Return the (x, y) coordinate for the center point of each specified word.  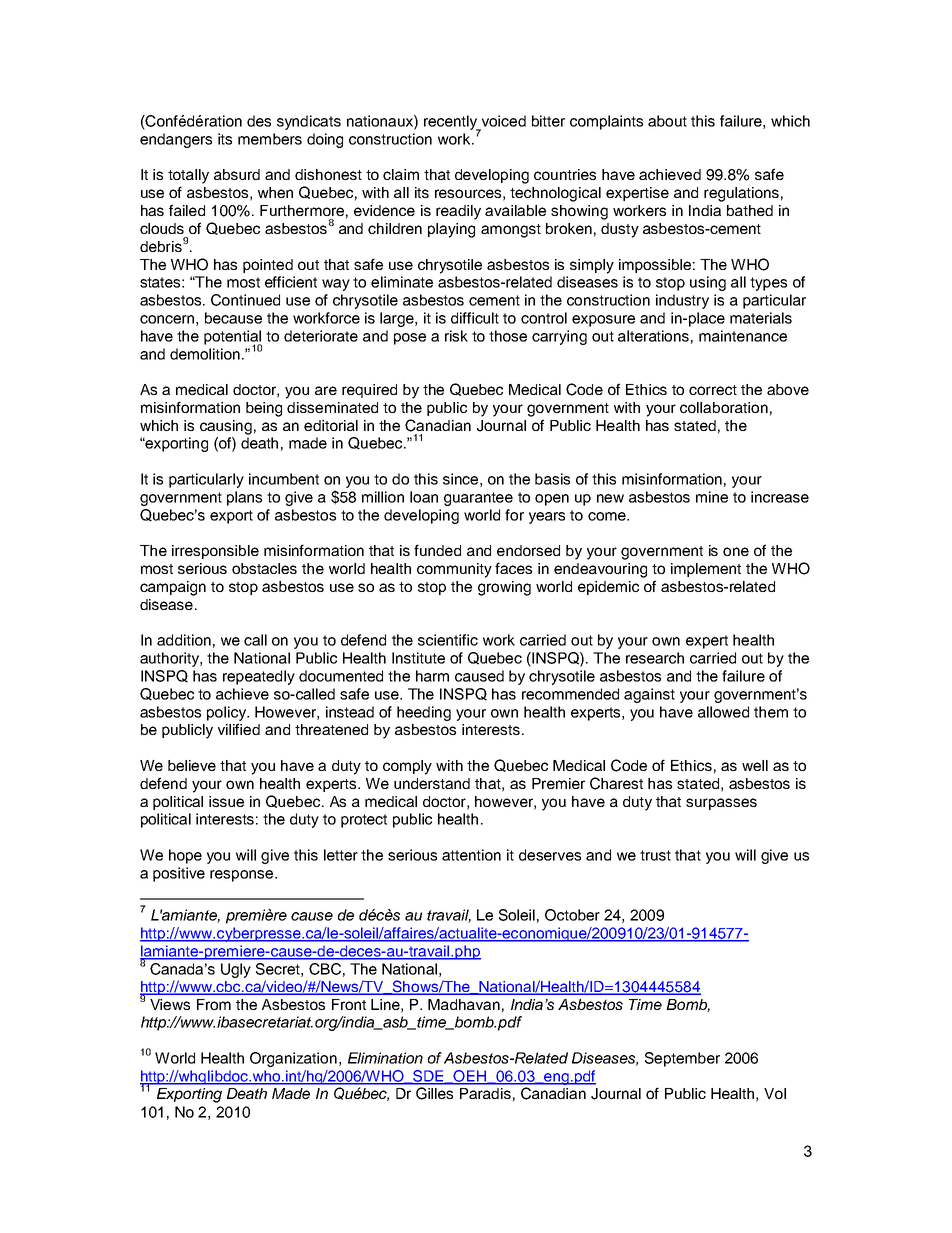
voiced (504, 121)
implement (706, 570)
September (682, 1059)
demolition (205, 354)
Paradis (485, 1093)
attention (471, 855)
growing (504, 588)
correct (713, 390)
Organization (293, 1059)
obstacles (264, 568)
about (667, 121)
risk (456, 336)
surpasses (721, 804)
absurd (237, 174)
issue (226, 801)
